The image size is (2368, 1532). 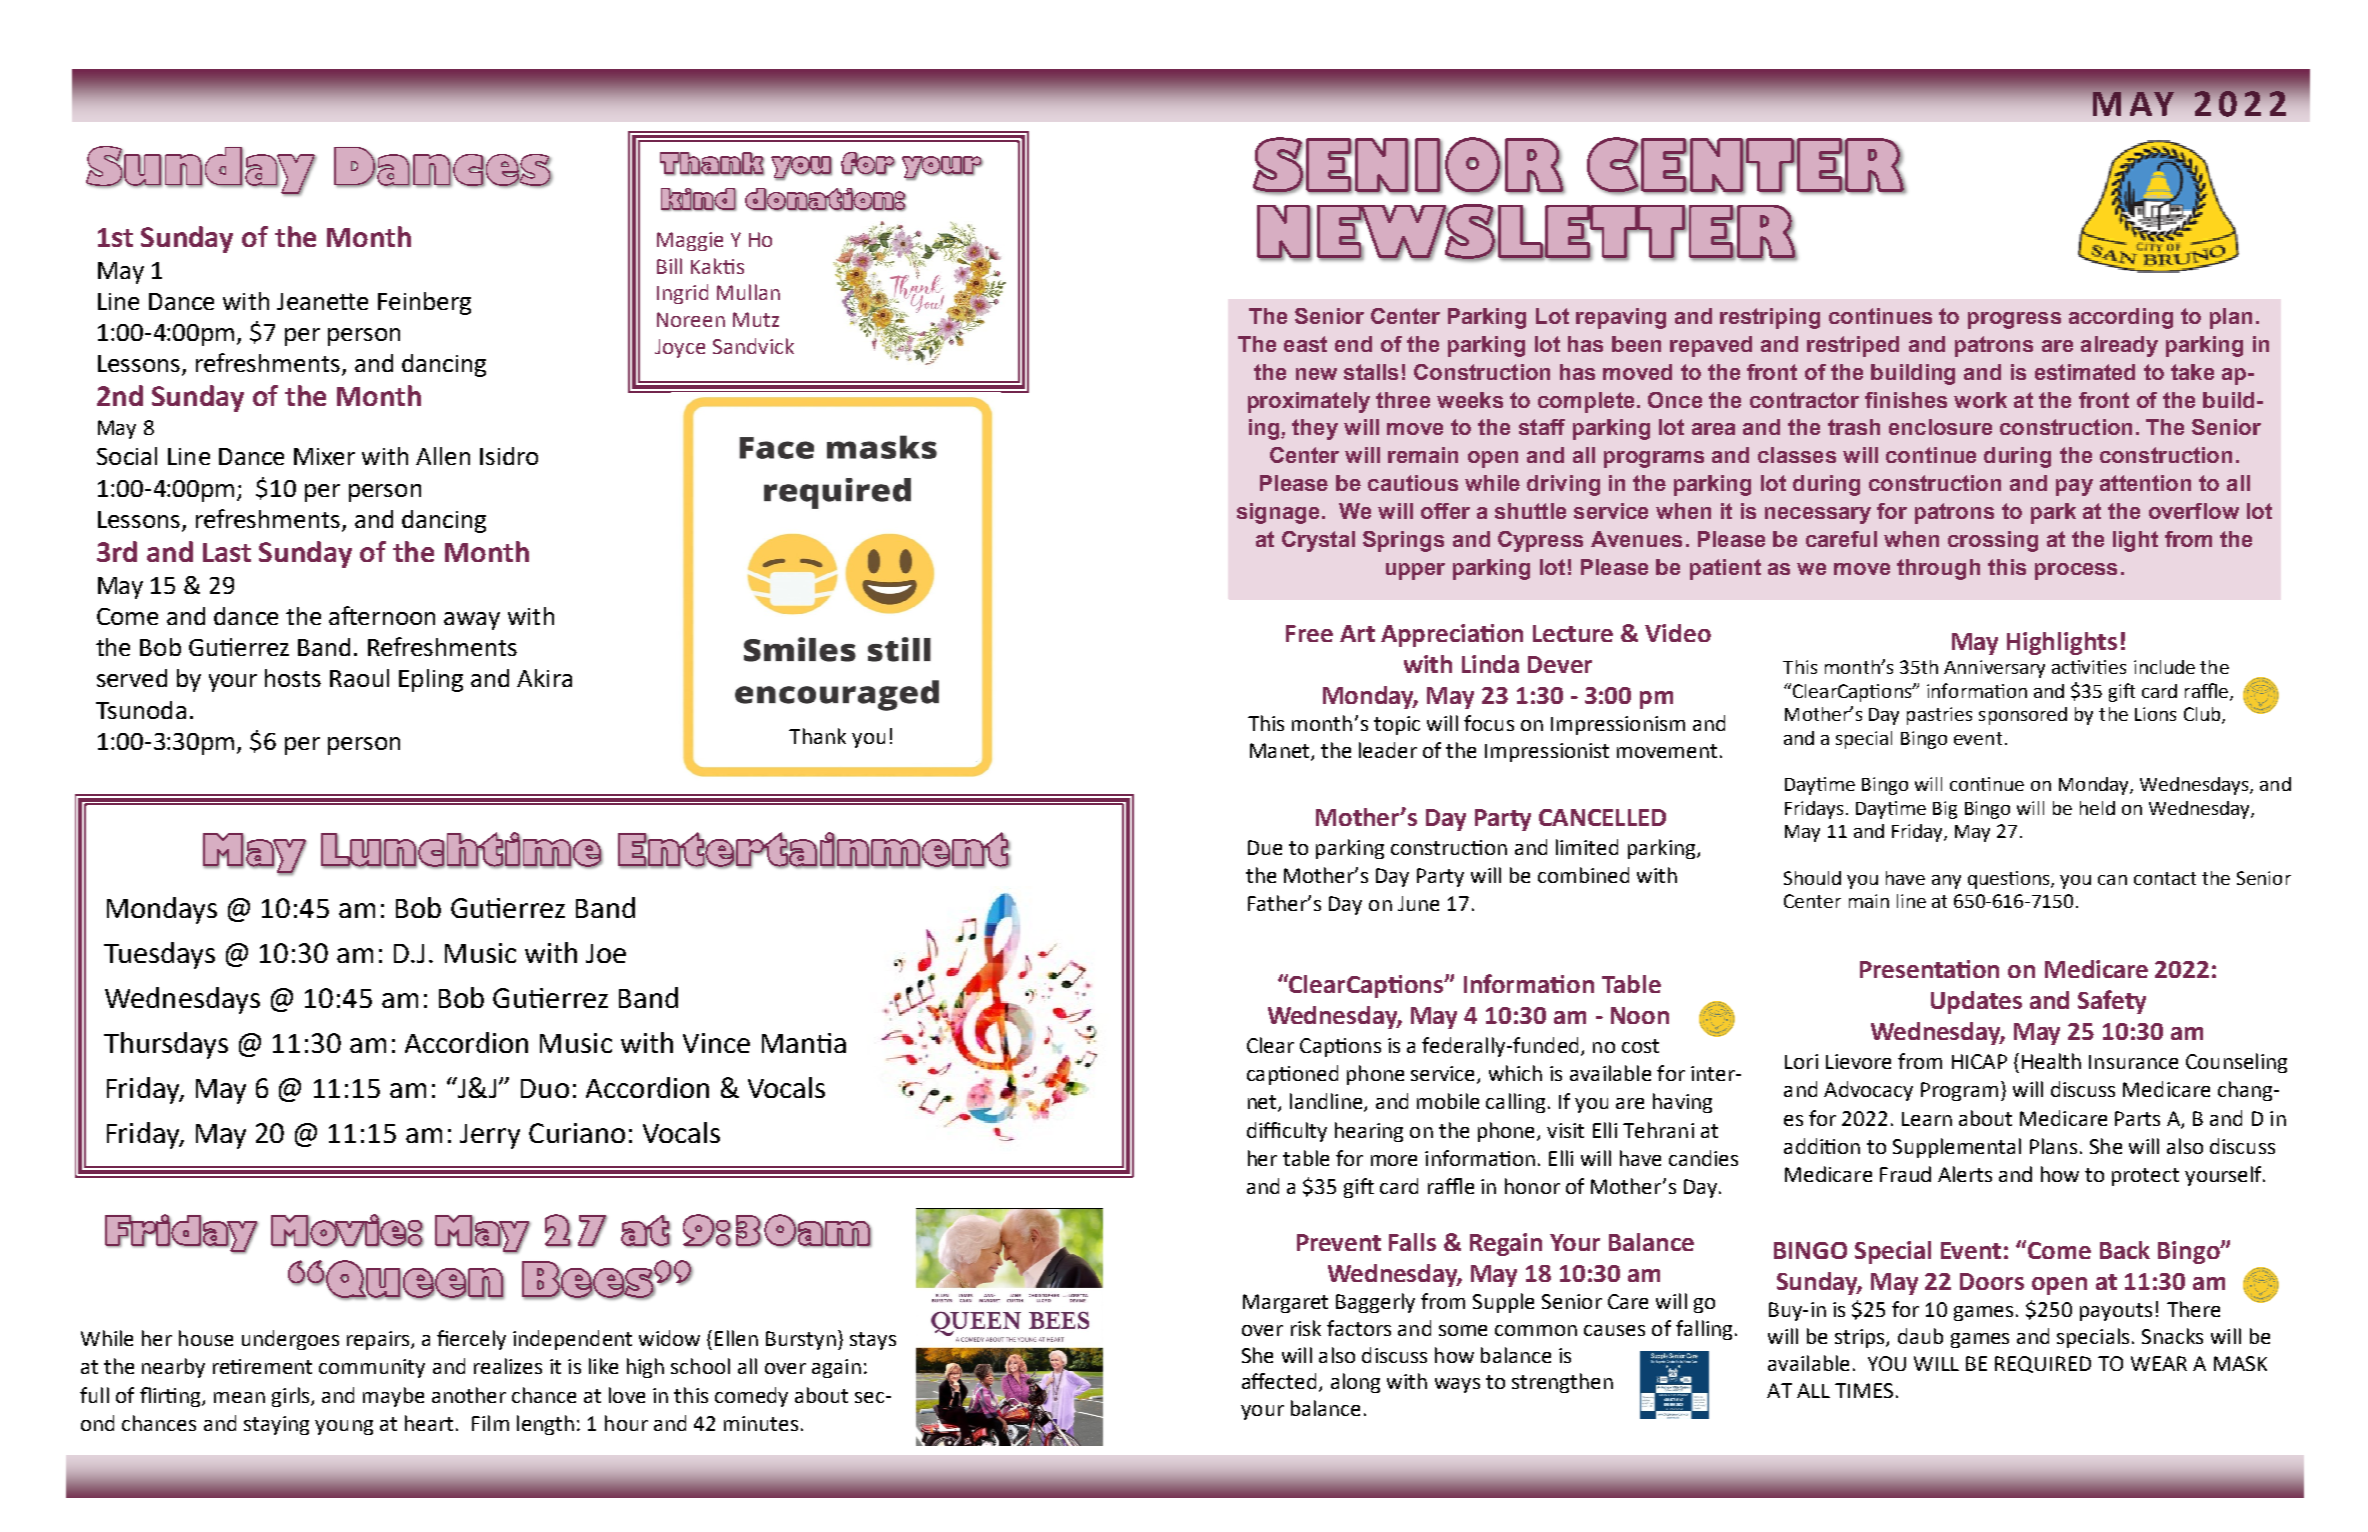 I want to click on Free, so click(x=1309, y=633).
